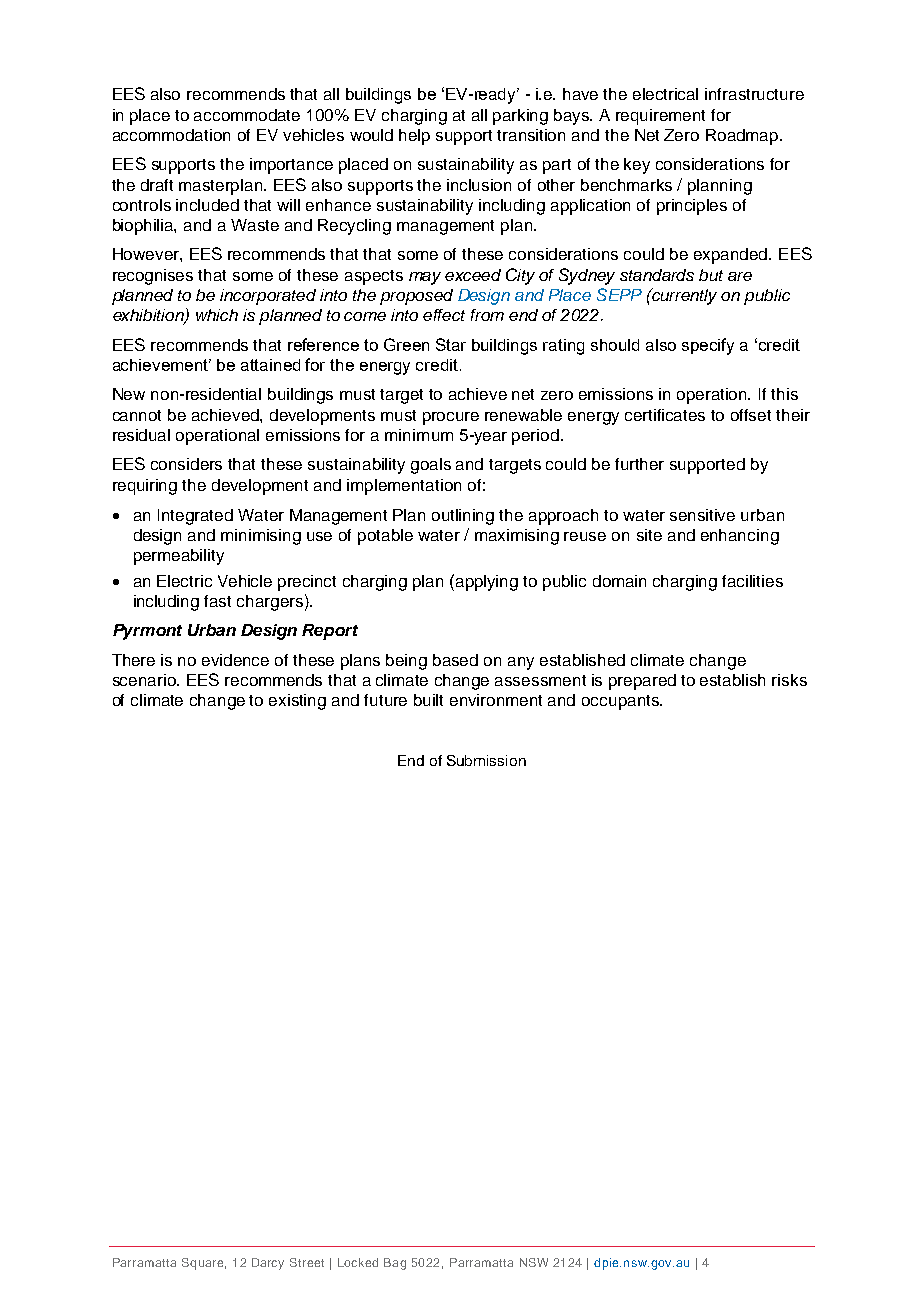  I want to click on accommodate, so click(247, 115).
